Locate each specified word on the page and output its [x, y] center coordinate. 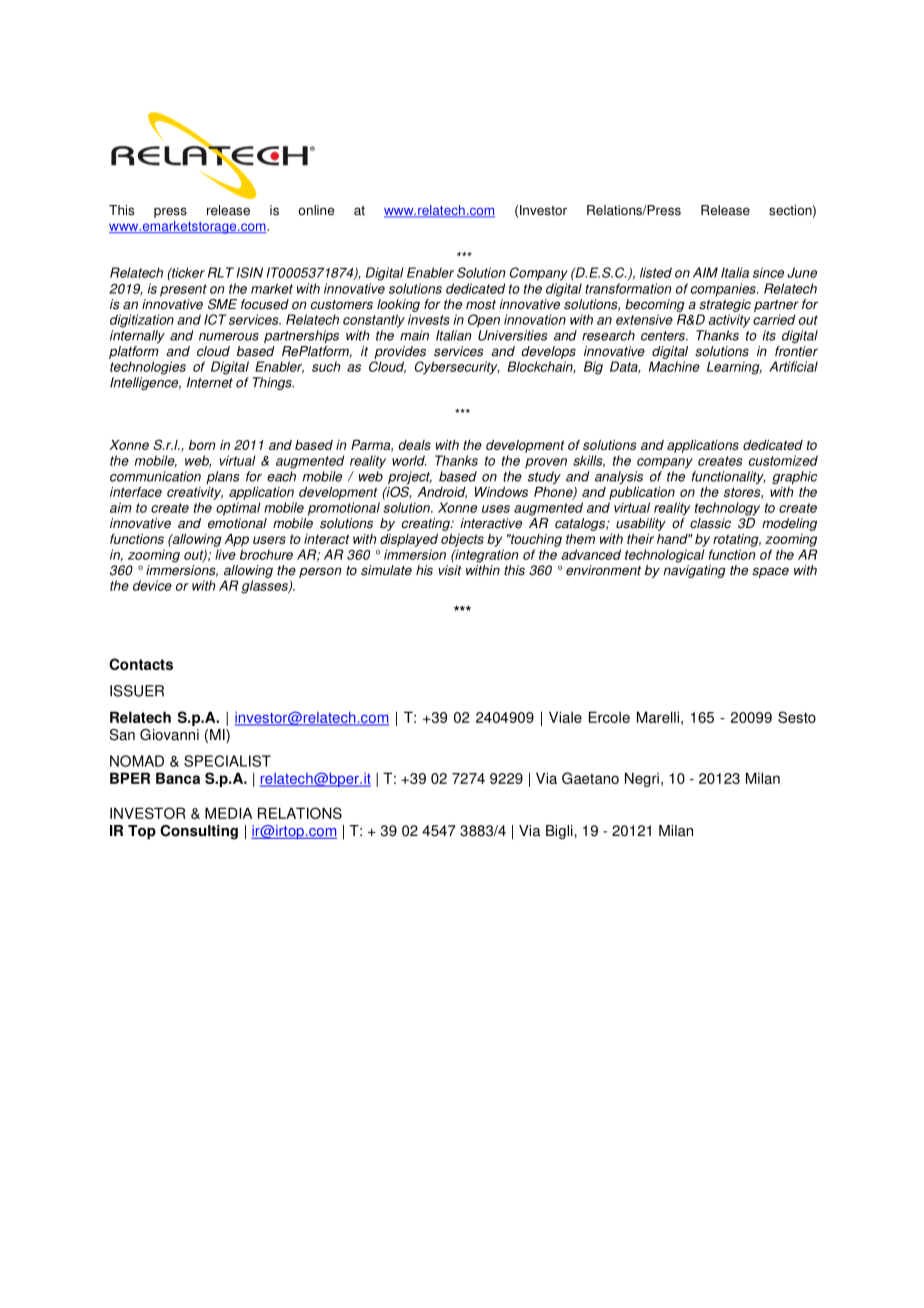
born [202, 445]
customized [783, 460]
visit [450, 570]
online [316, 210]
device [152, 585]
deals [414, 445]
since [768, 272]
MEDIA [228, 813]
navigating [694, 571]
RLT [221, 272]
